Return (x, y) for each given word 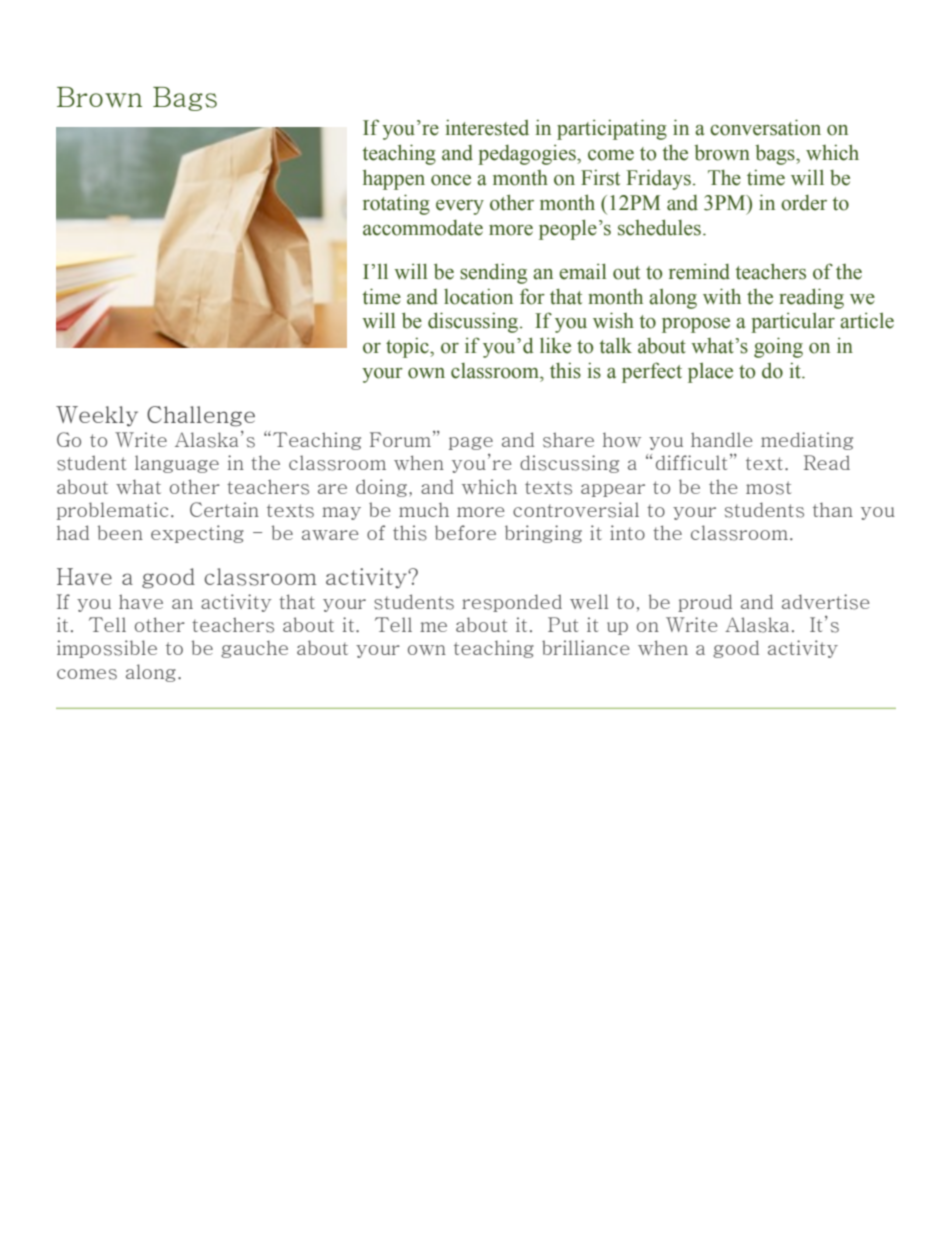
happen (394, 179)
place (710, 373)
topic (408, 347)
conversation (765, 127)
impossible (107, 649)
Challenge (201, 416)
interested (487, 127)
